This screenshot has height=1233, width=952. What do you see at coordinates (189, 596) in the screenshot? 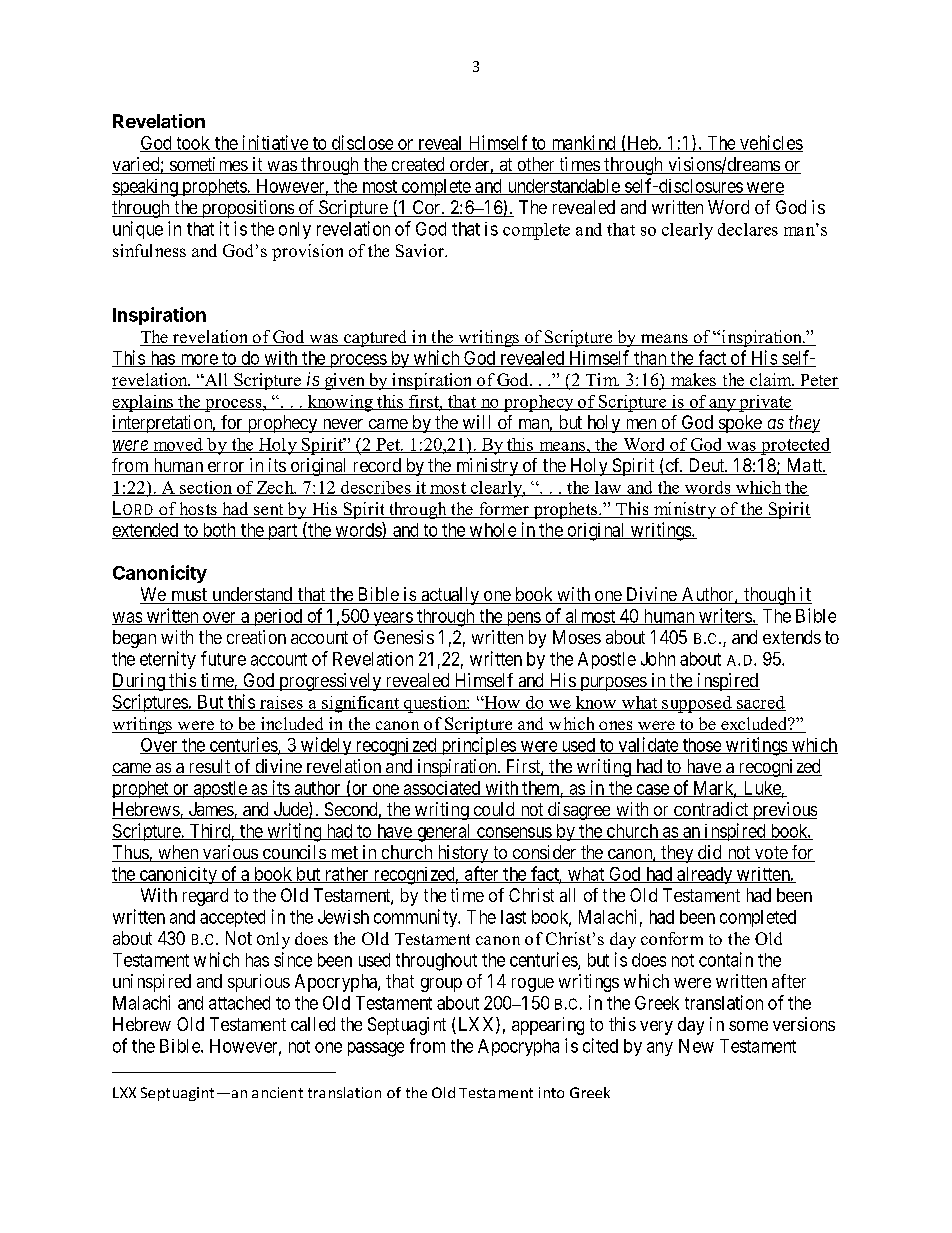
I see `must` at bounding box center [189, 596].
